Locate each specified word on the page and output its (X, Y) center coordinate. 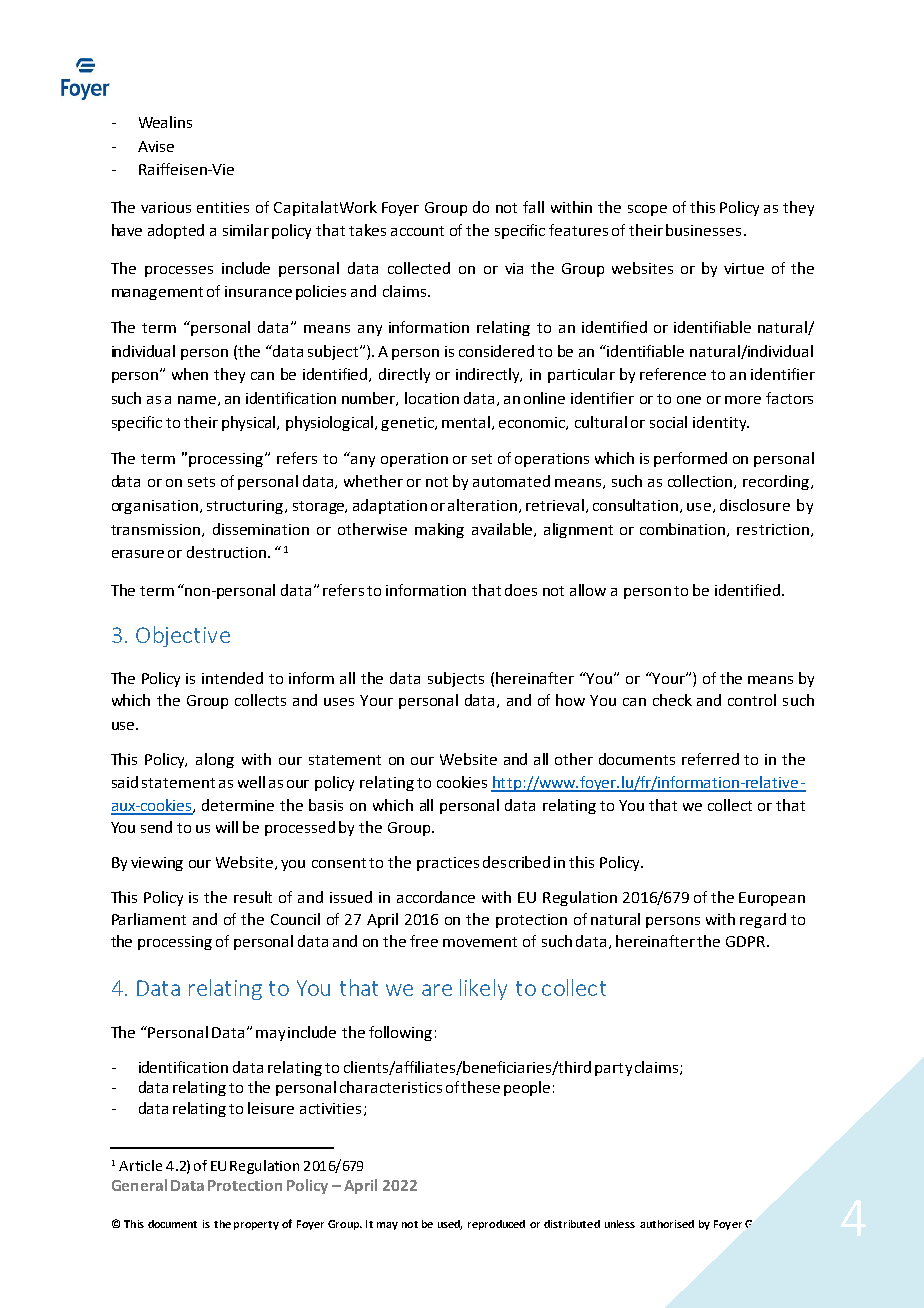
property (256, 1225)
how (570, 700)
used (450, 1225)
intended (232, 678)
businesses (703, 230)
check (672, 700)
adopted (176, 231)
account (417, 231)
